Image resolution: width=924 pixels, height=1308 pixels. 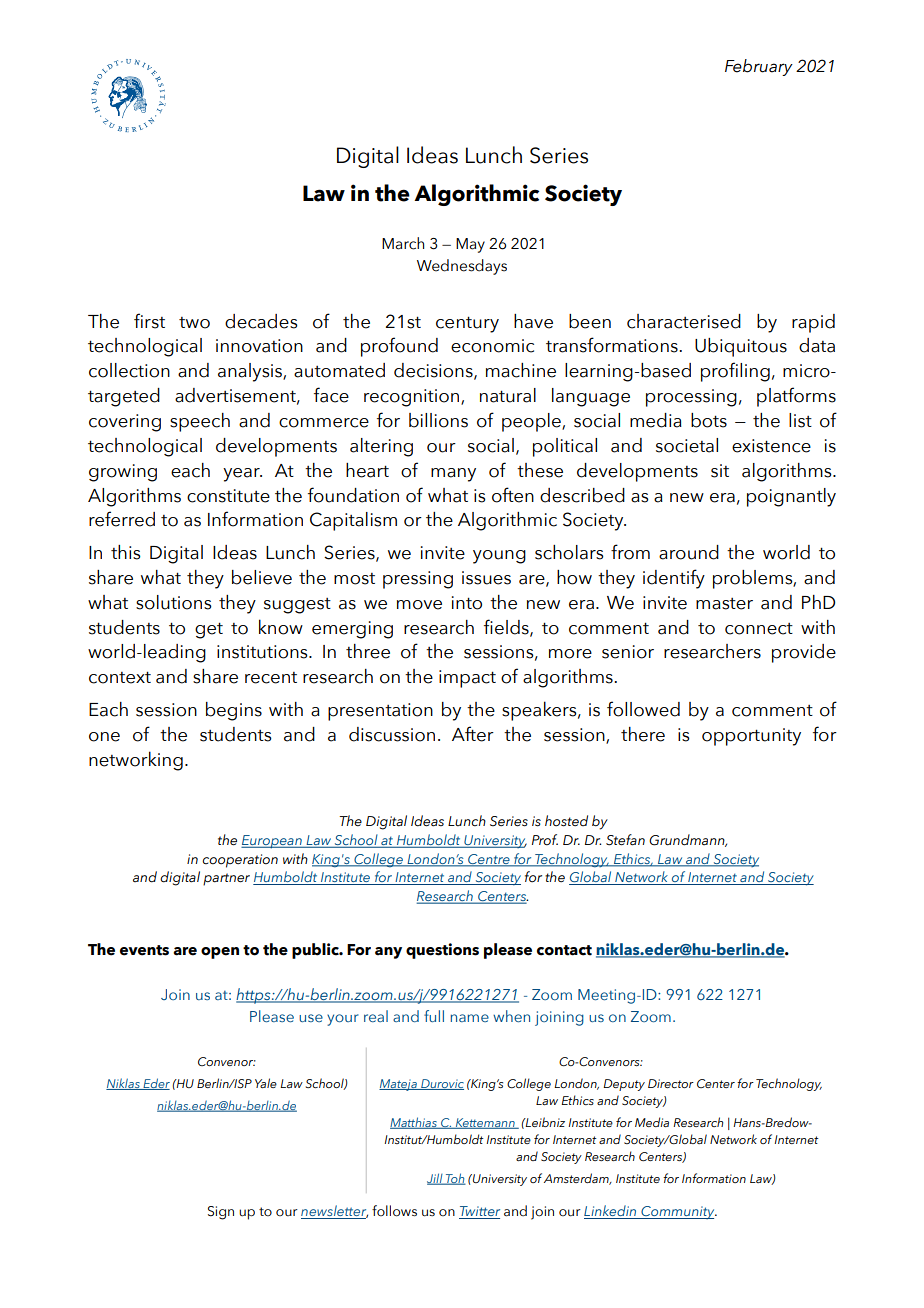 I want to click on May, so click(x=470, y=245).
